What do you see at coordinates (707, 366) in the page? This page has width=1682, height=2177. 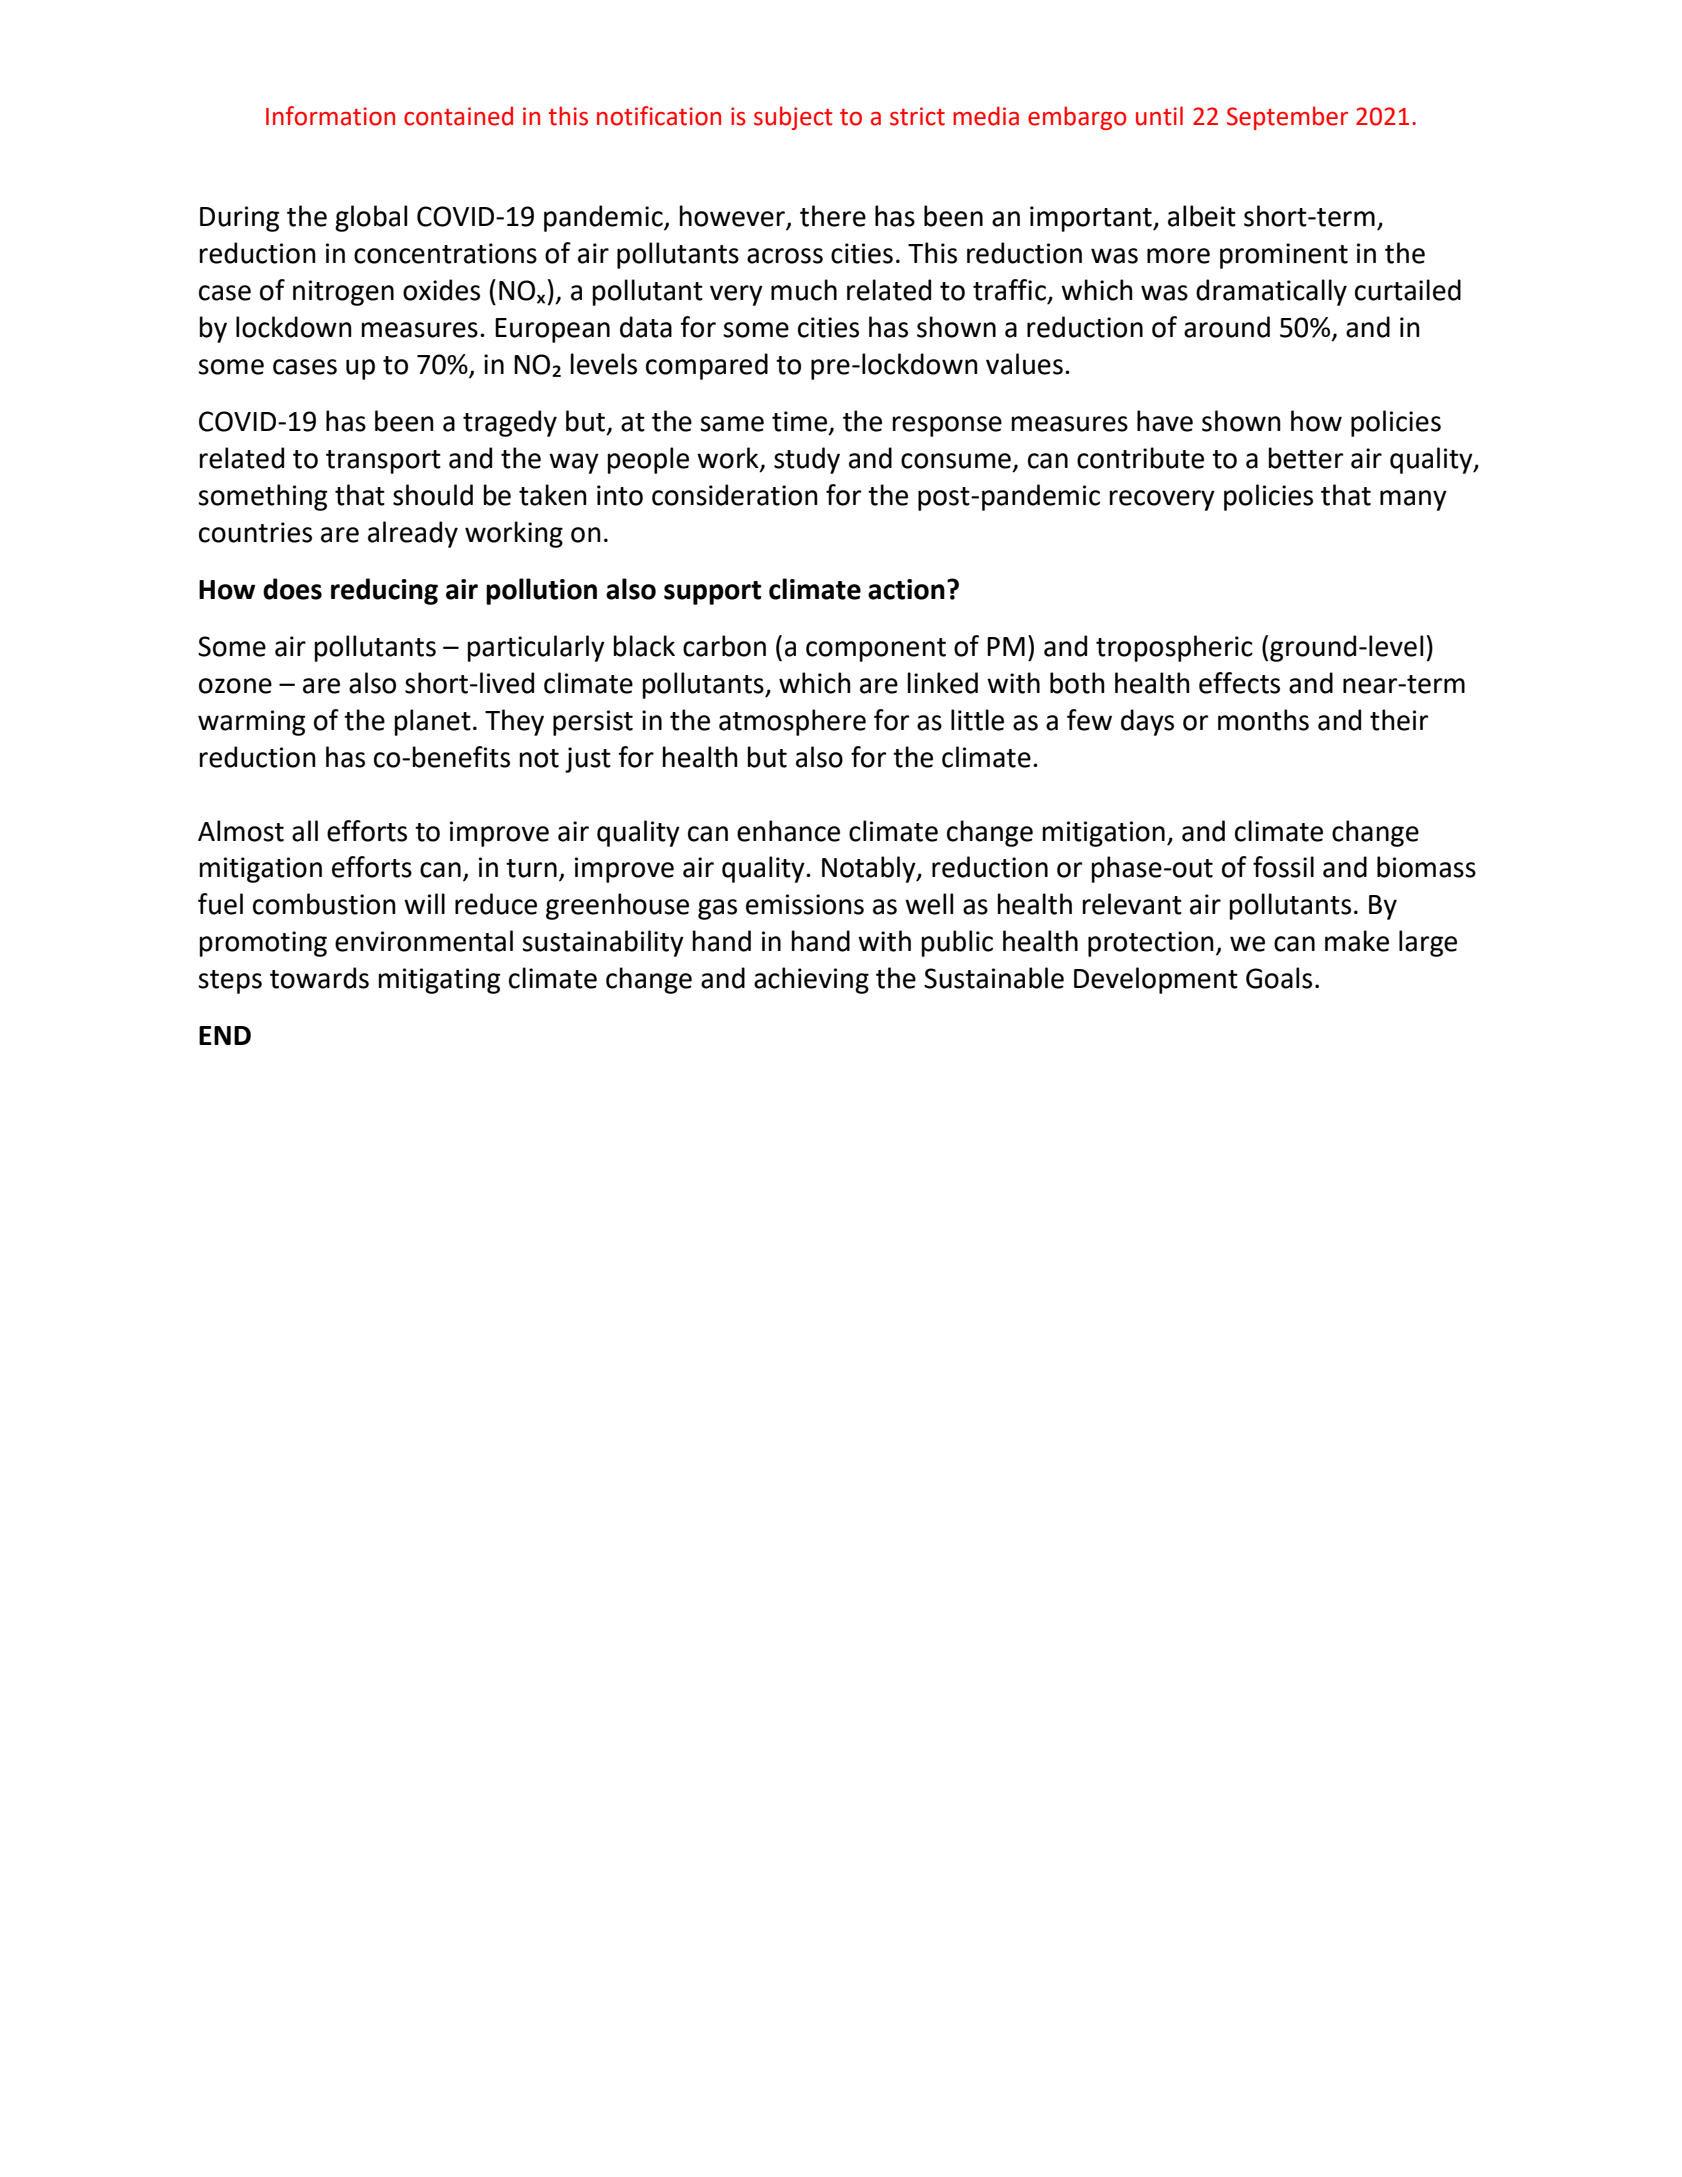 I see `compared` at bounding box center [707, 366].
